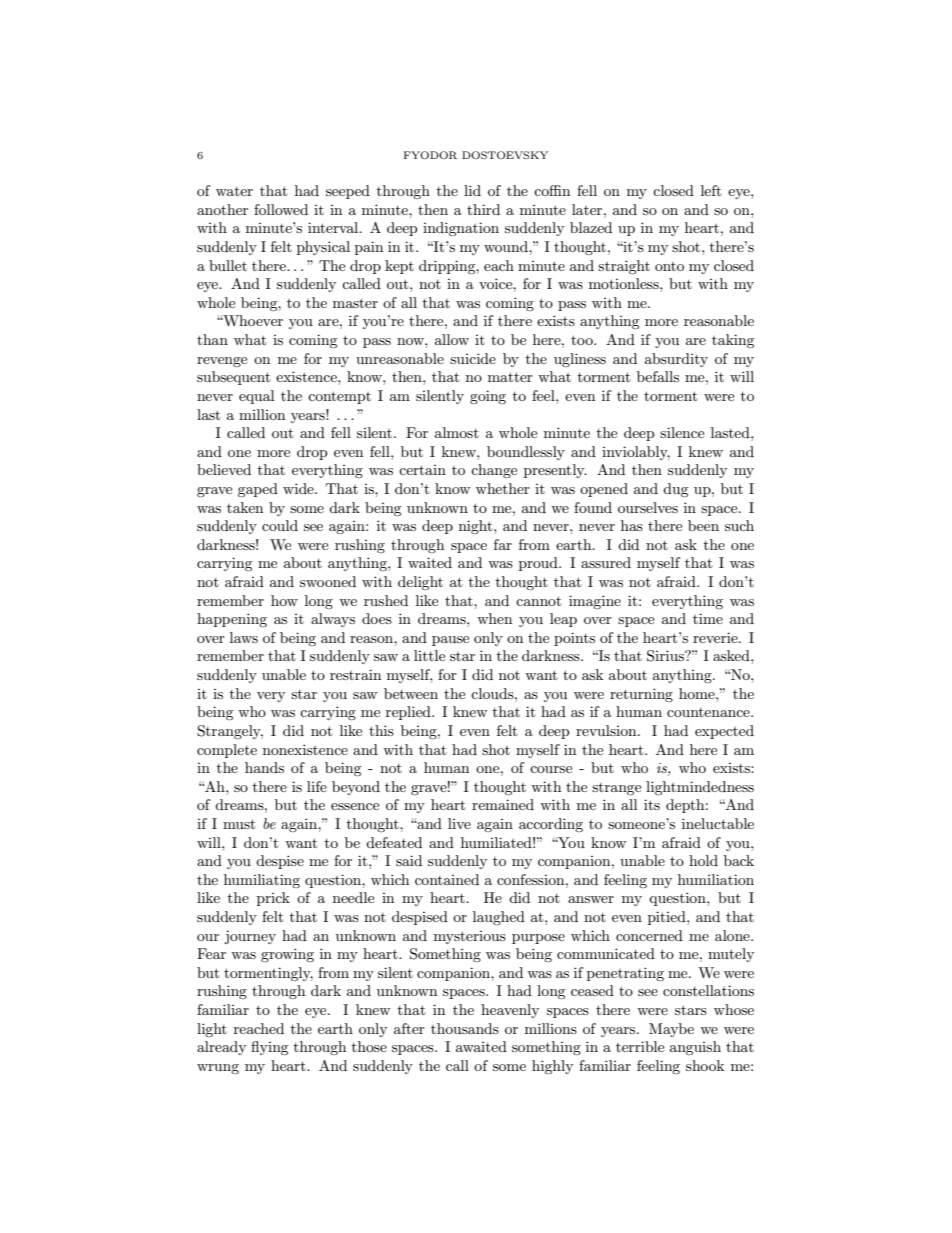 The width and height of the screenshot is (952, 1233). Describe the element at coordinates (281, 209) in the screenshot. I see `followed` at that location.
